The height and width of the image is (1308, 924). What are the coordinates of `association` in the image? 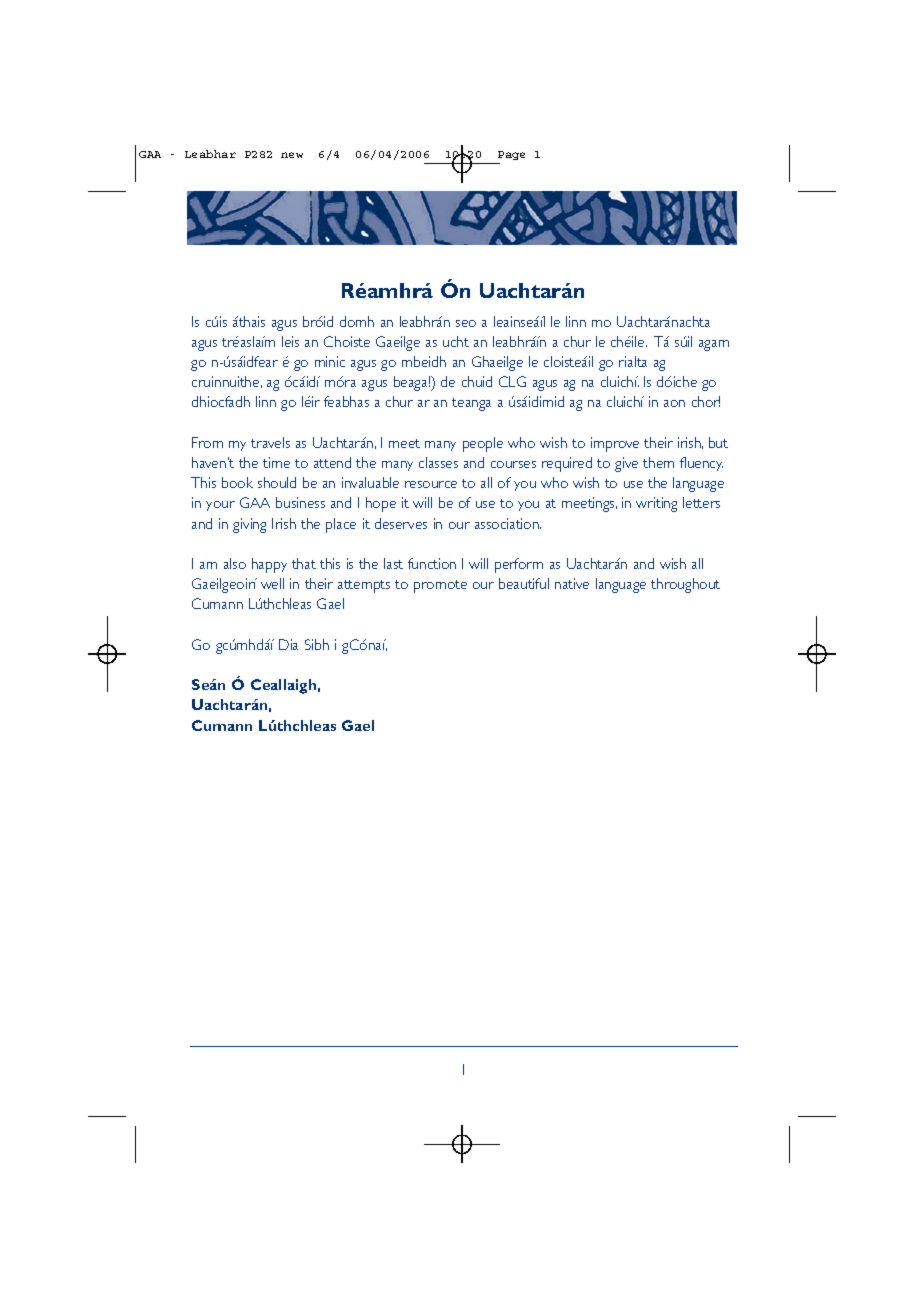 It's located at (508, 523).
